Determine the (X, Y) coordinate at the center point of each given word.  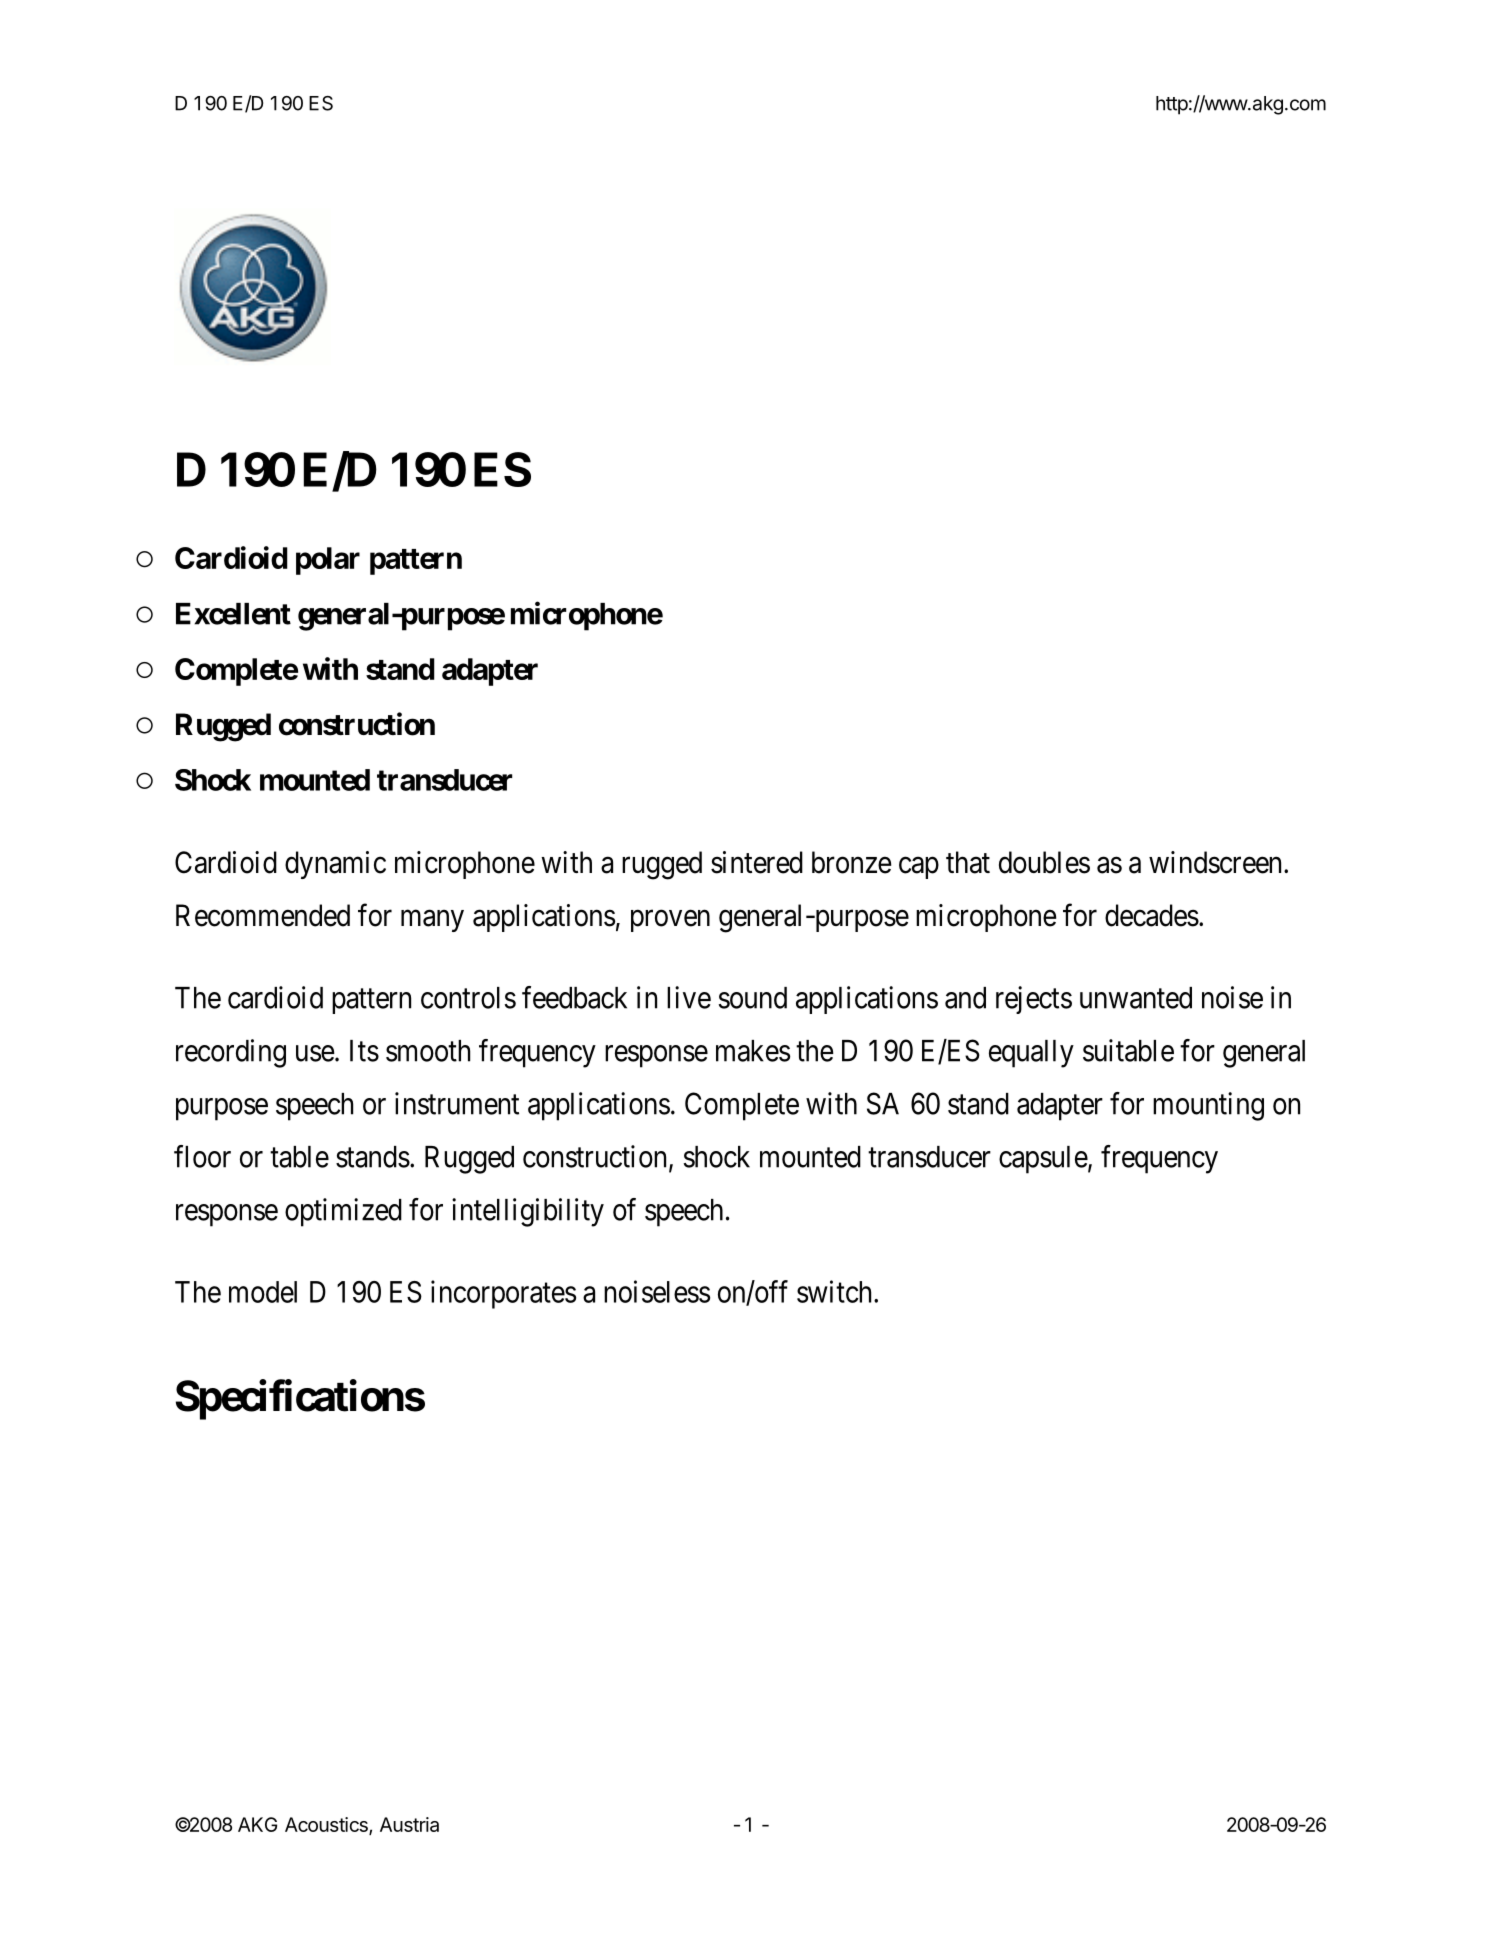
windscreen (1215, 862)
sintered (757, 862)
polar (328, 561)
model (263, 1292)
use (315, 1053)
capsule (1043, 1160)
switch (836, 1291)
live (689, 997)
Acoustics (327, 1825)
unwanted (1136, 998)
